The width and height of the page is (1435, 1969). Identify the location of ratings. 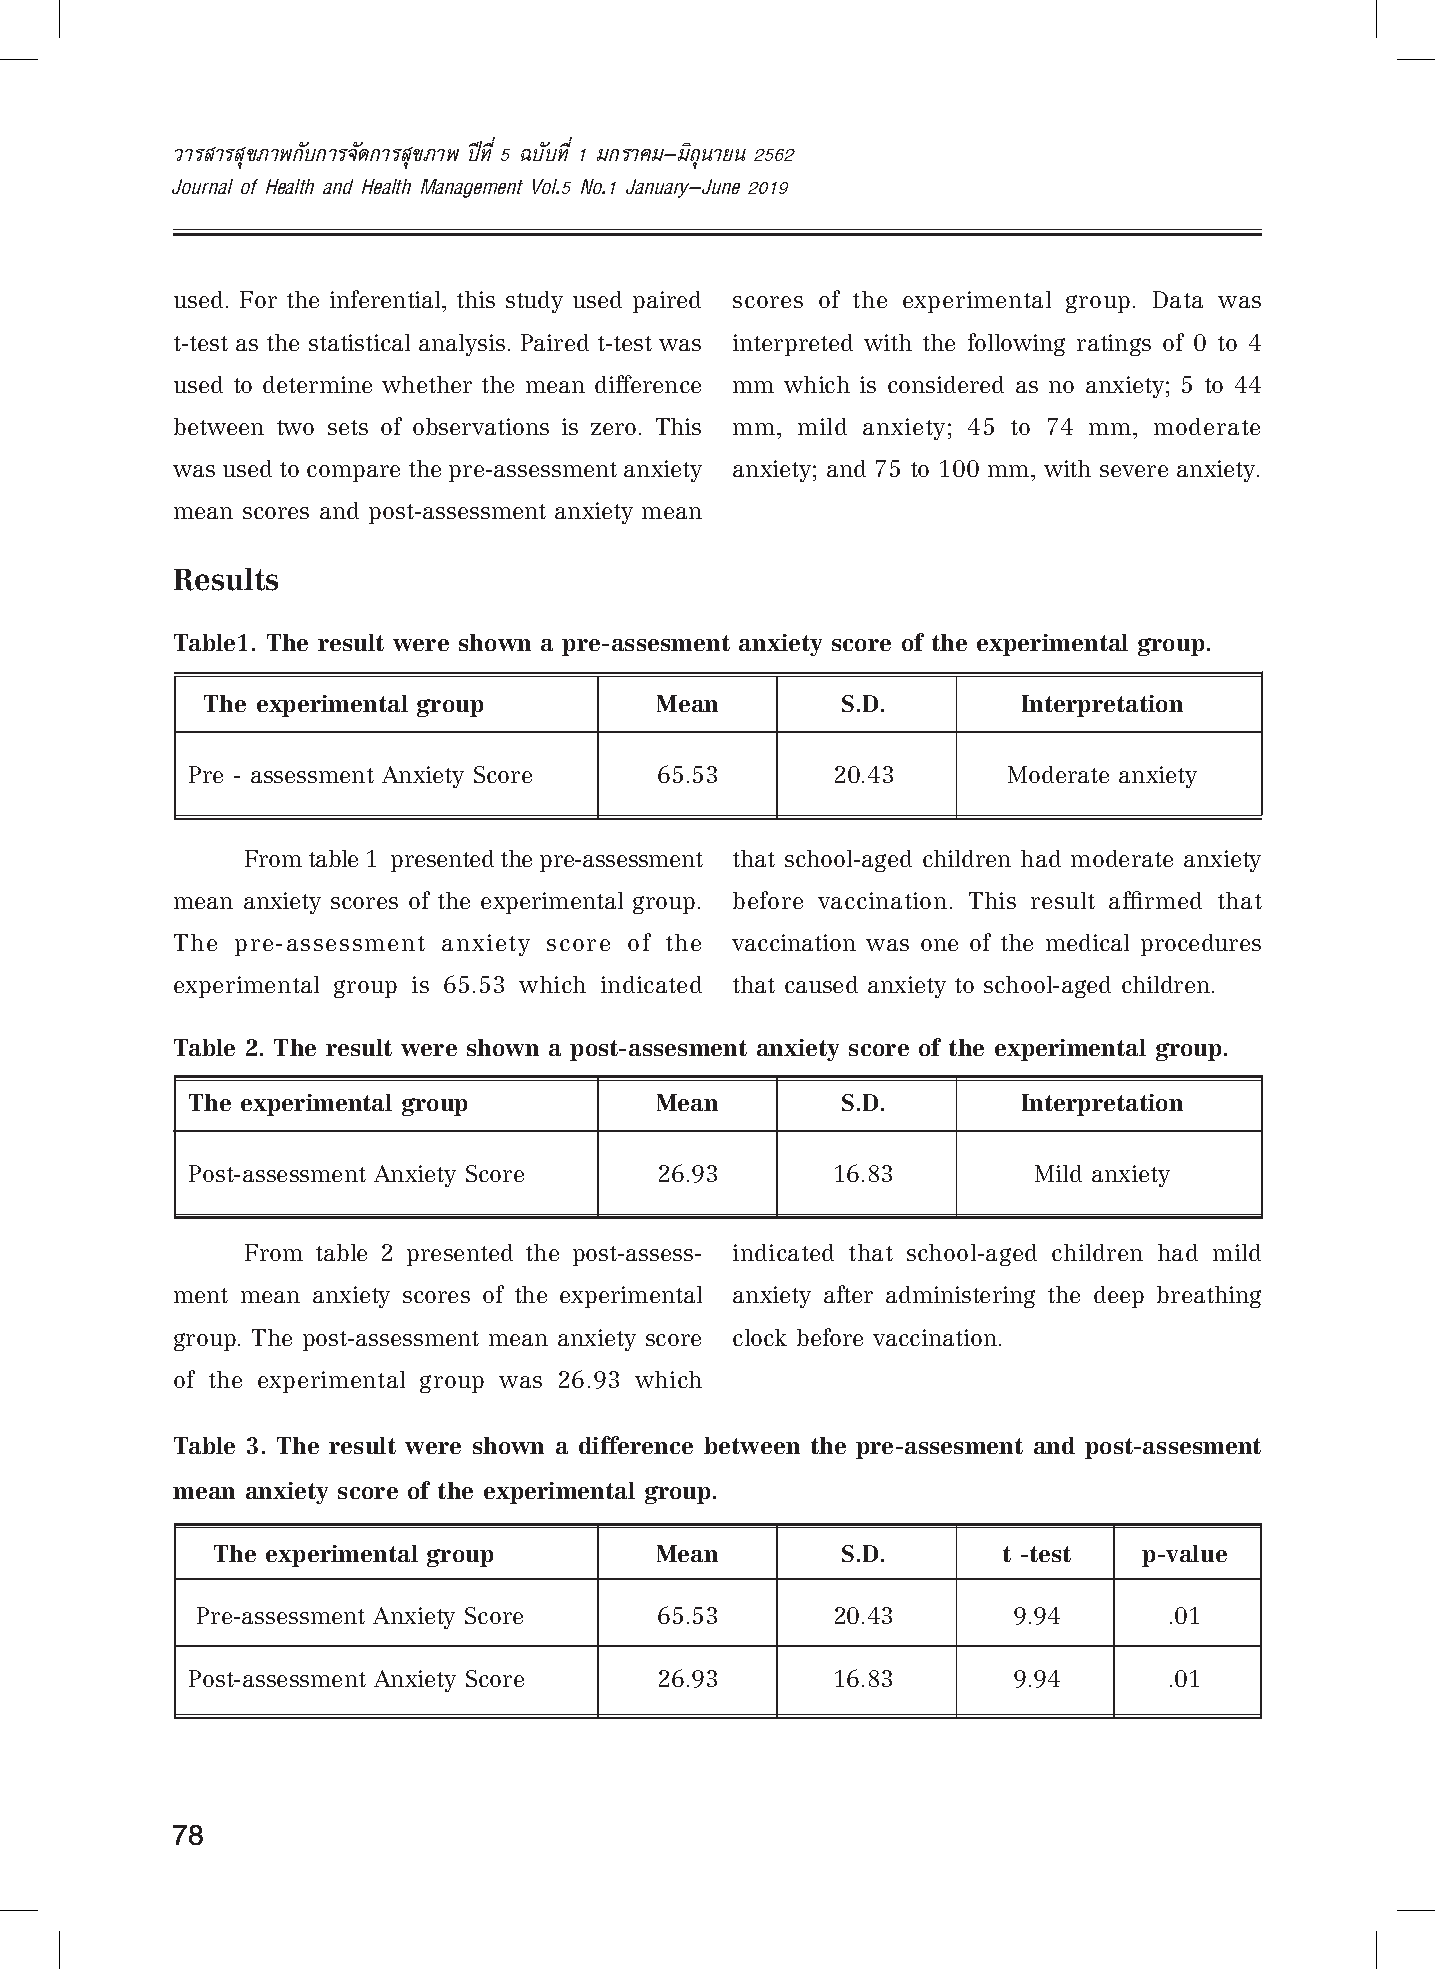
(1114, 345).
